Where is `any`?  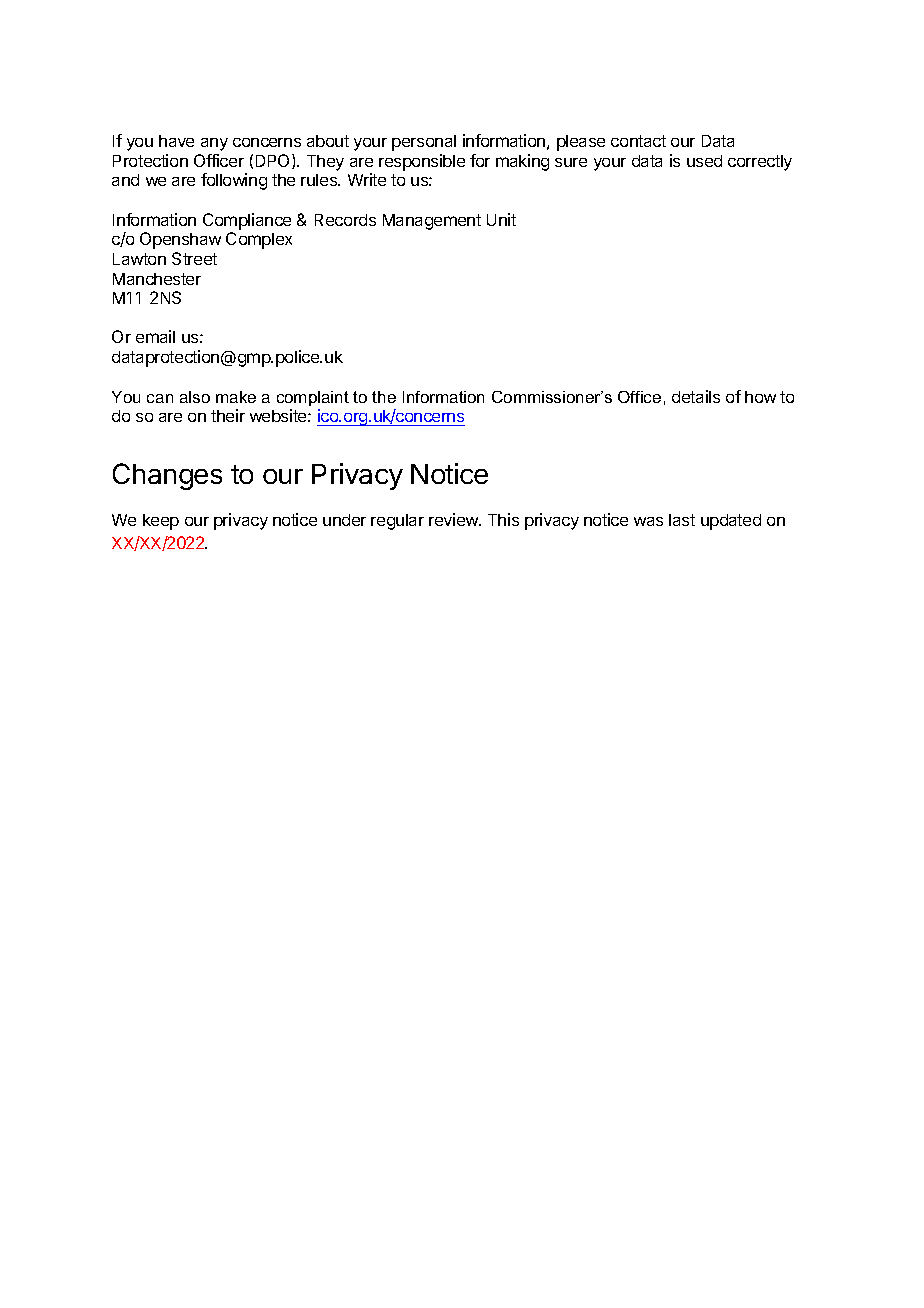 any is located at coordinates (214, 144).
